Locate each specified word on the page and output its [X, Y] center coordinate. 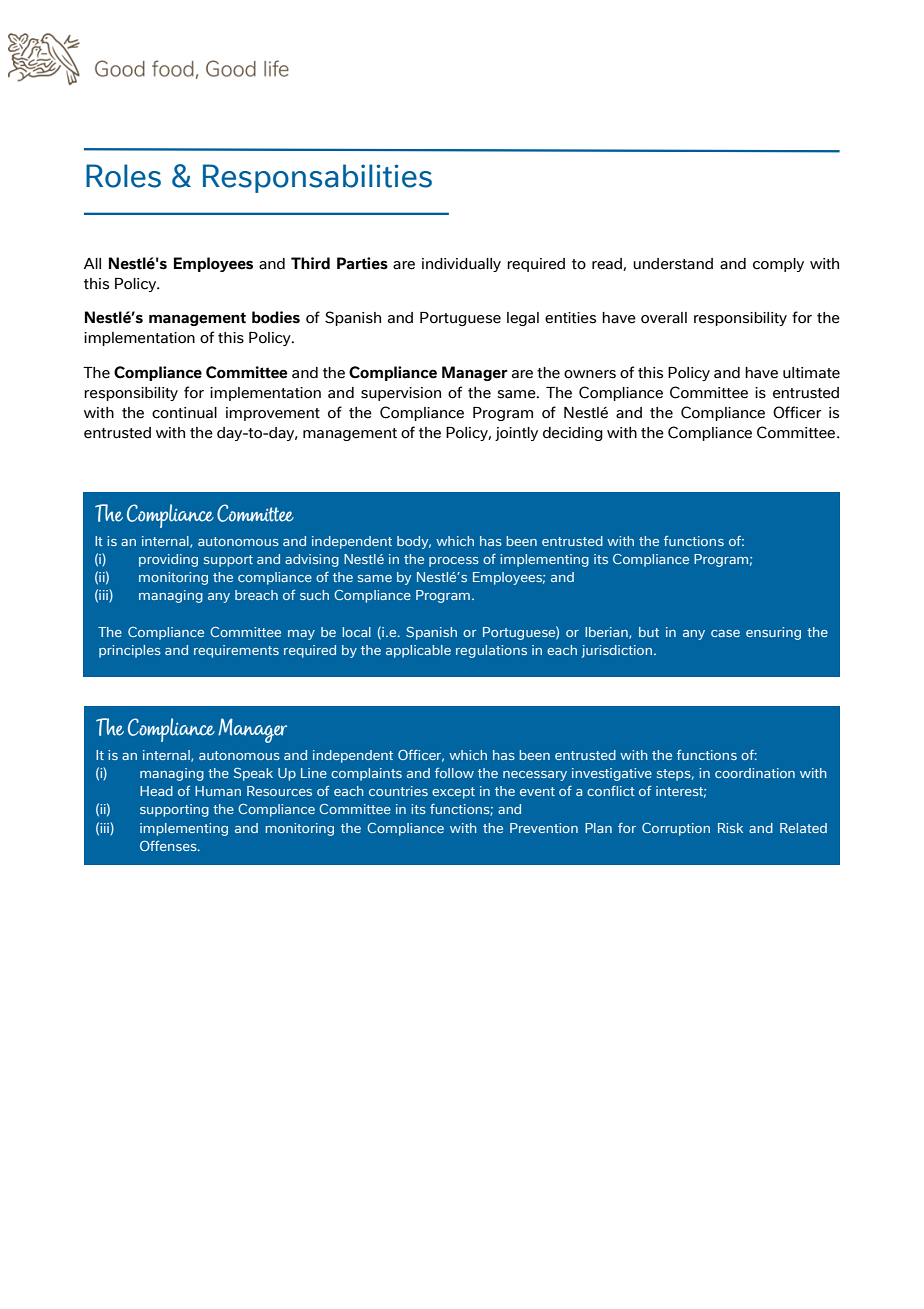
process [454, 562]
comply [778, 265]
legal [523, 319]
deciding [573, 434]
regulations [491, 651]
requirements [236, 651]
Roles [123, 176]
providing [168, 560]
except [453, 793]
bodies [276, 317]
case [725, 633]
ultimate [811, 373]
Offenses [169, 846]
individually [461, 265]
